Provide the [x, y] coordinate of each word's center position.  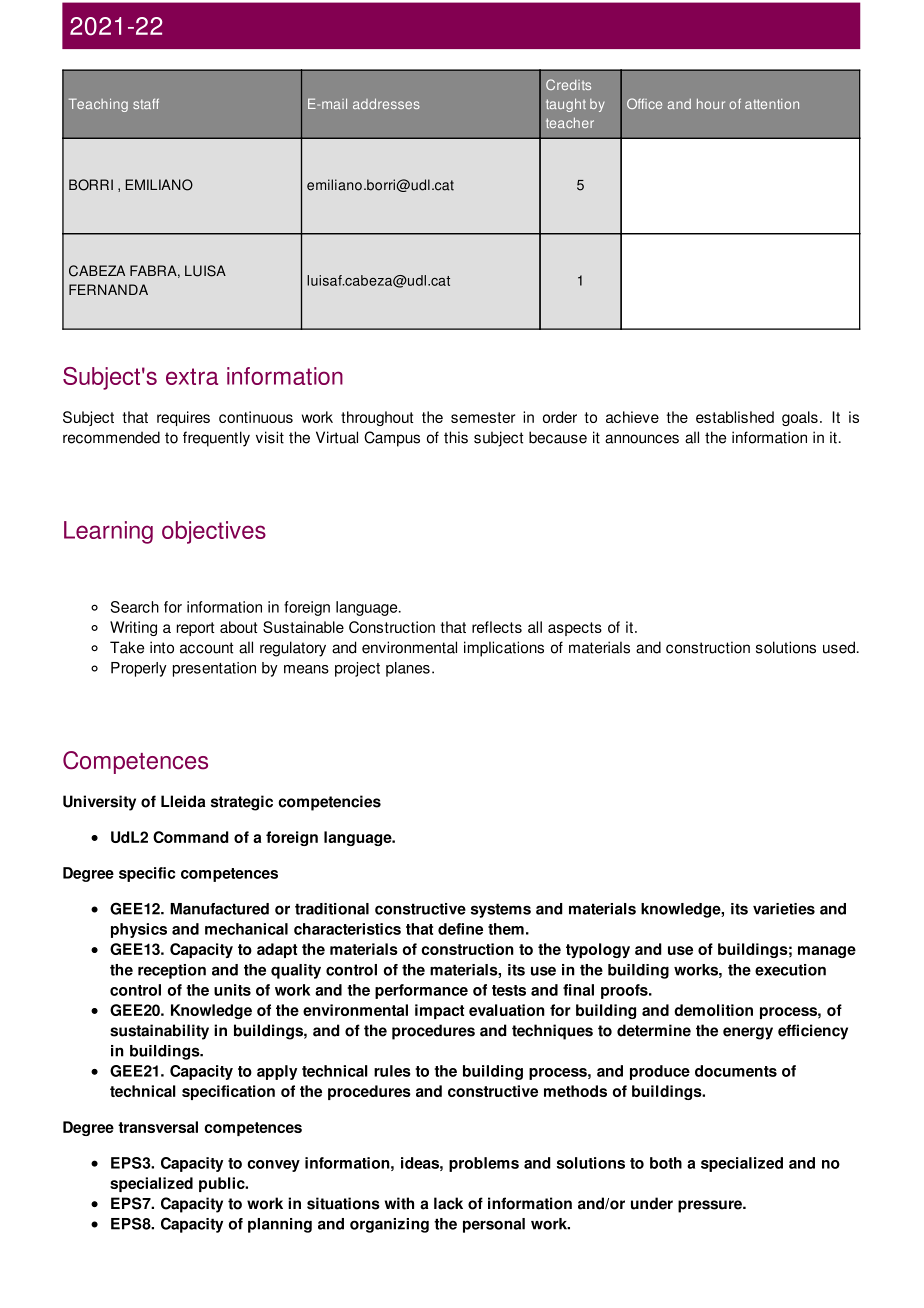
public [223, 1184]
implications [504, 649]
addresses [386, 103]
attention [772, 104]
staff [146, 103]
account [206, 648]
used [839, 647]
